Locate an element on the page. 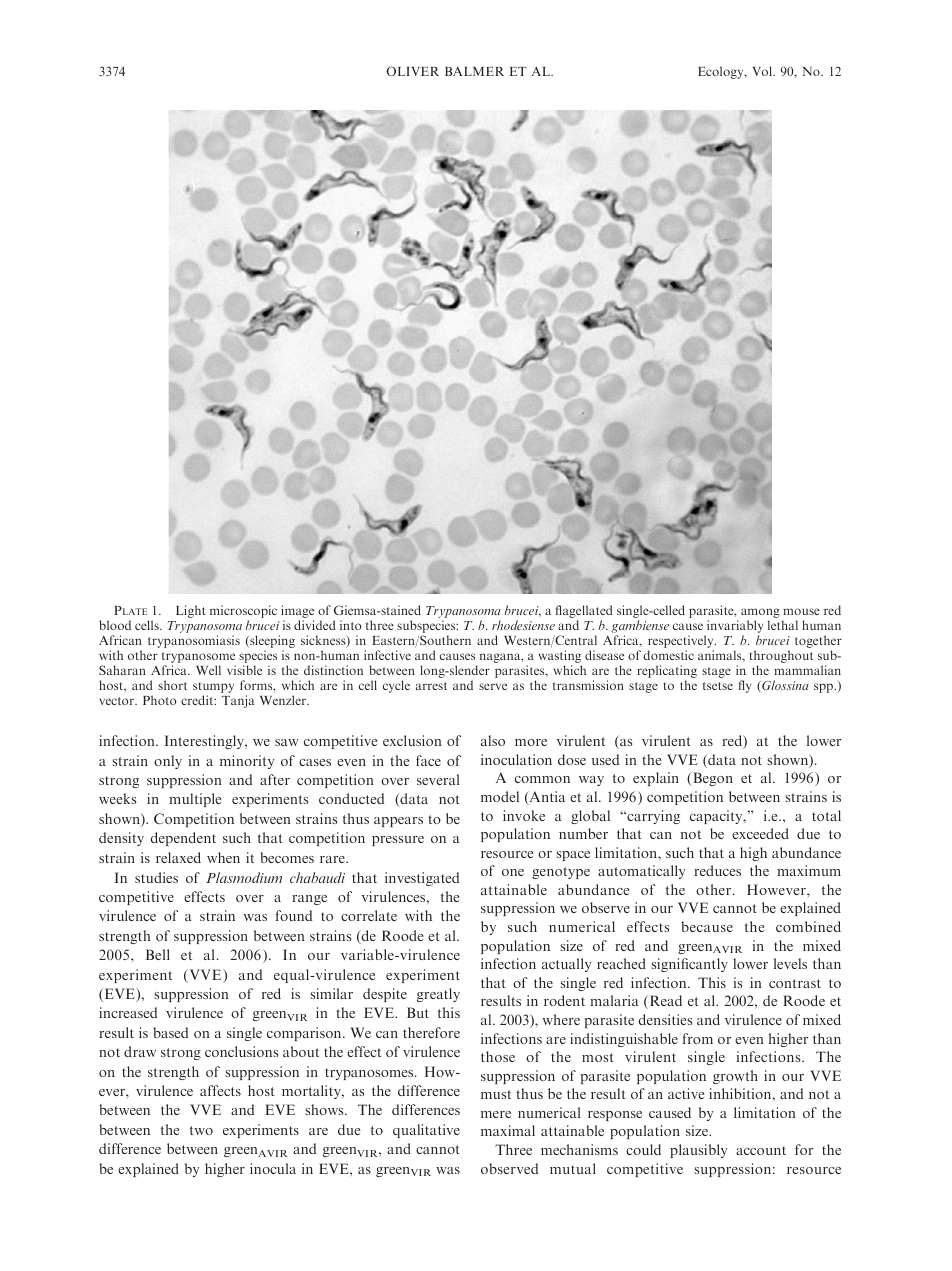 This document has height=1271, width=952. mouse is located at coordinates (801, 611).
